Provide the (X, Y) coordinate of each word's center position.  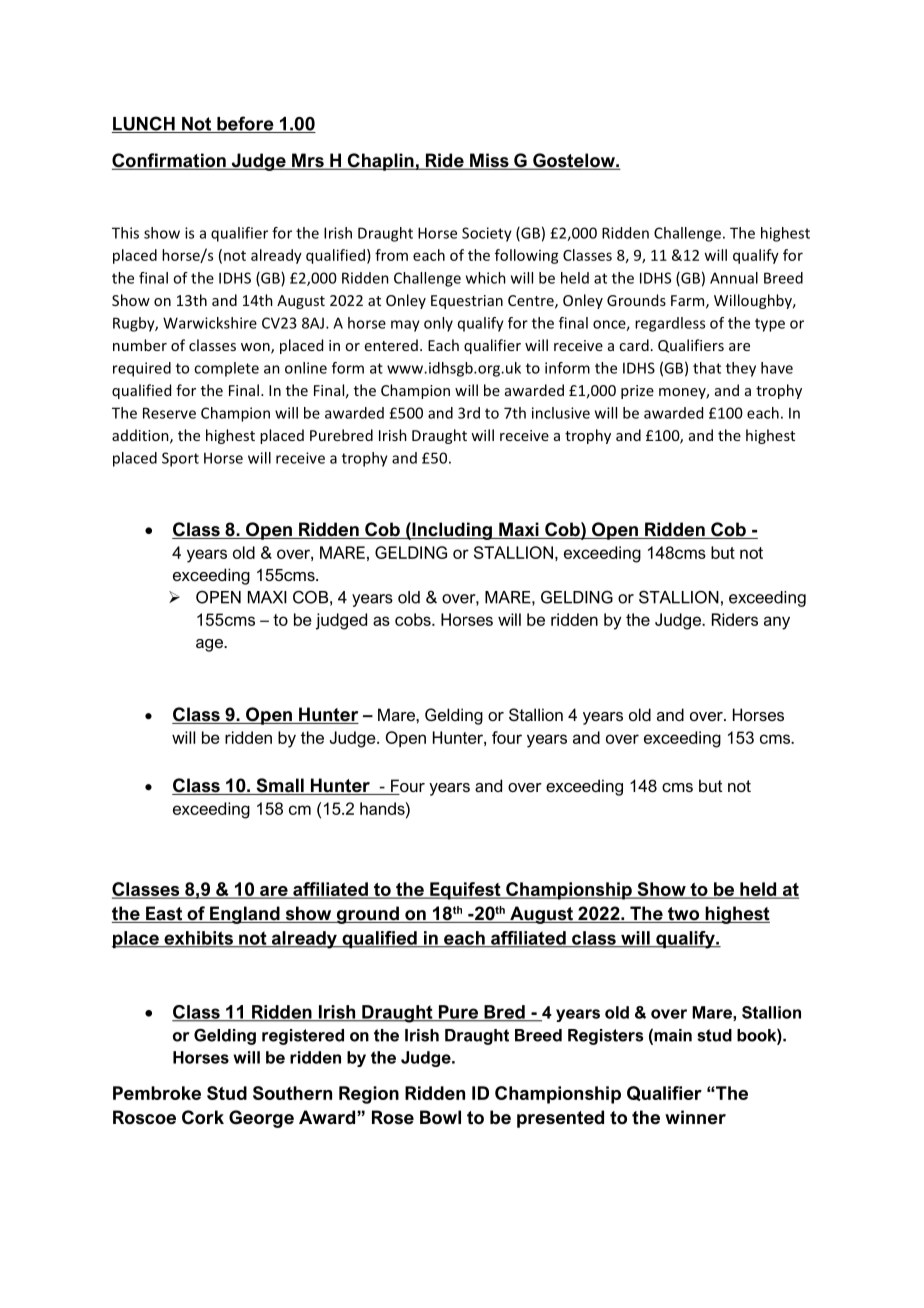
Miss (489, 161)
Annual (734, 278)
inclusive (561, 413)
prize (637, 392)
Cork (203, 1117)
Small (280, 786)
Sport (180, 459)
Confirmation (170, 161)
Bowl (440, 1117)
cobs (414, 619)
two (684, 915)
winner (695, 1117)
